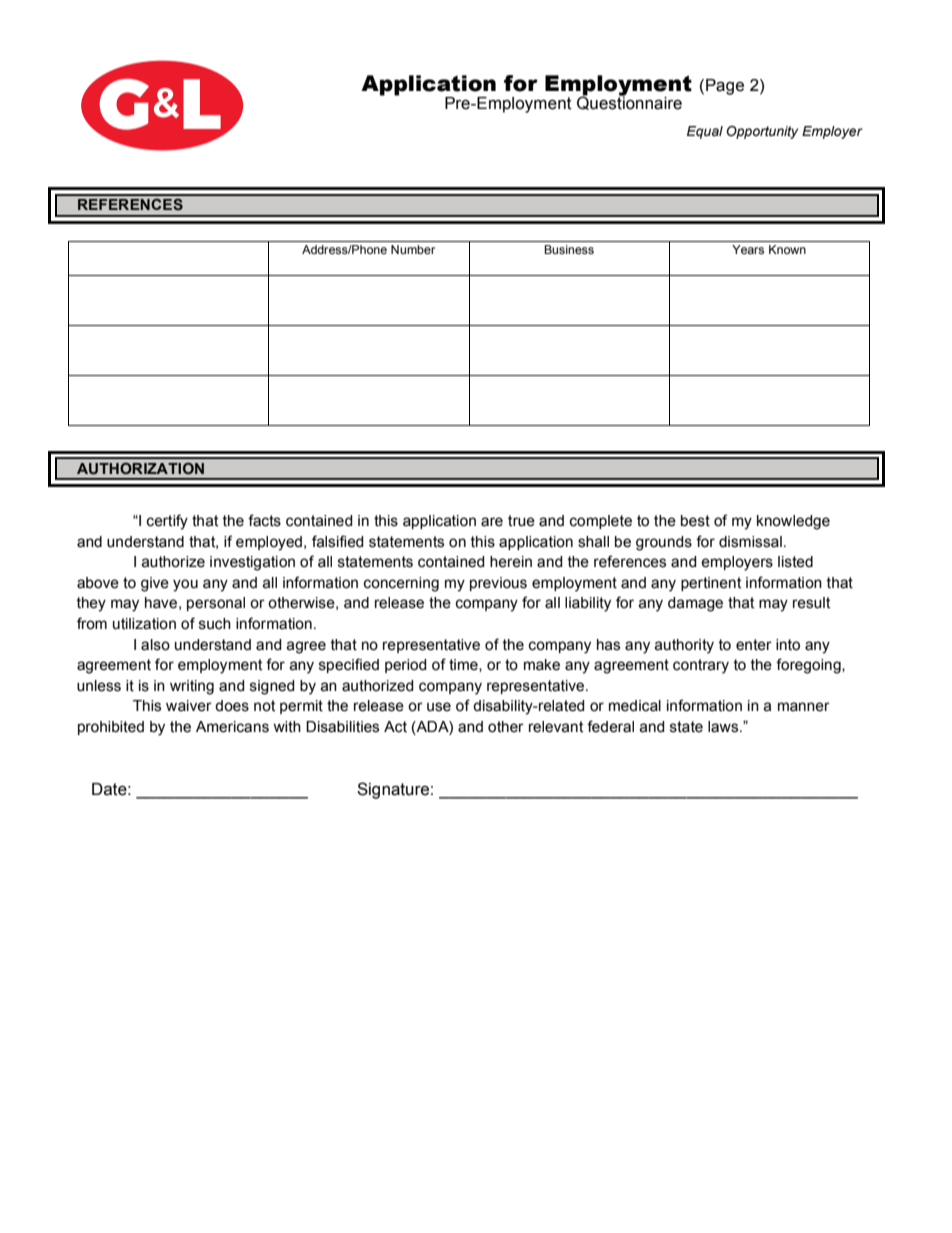 This screenshot has width=952, height=1233. Describe the element at coordinates (629, 102) in the screenshot. I see `Questionnaire` at that location.
